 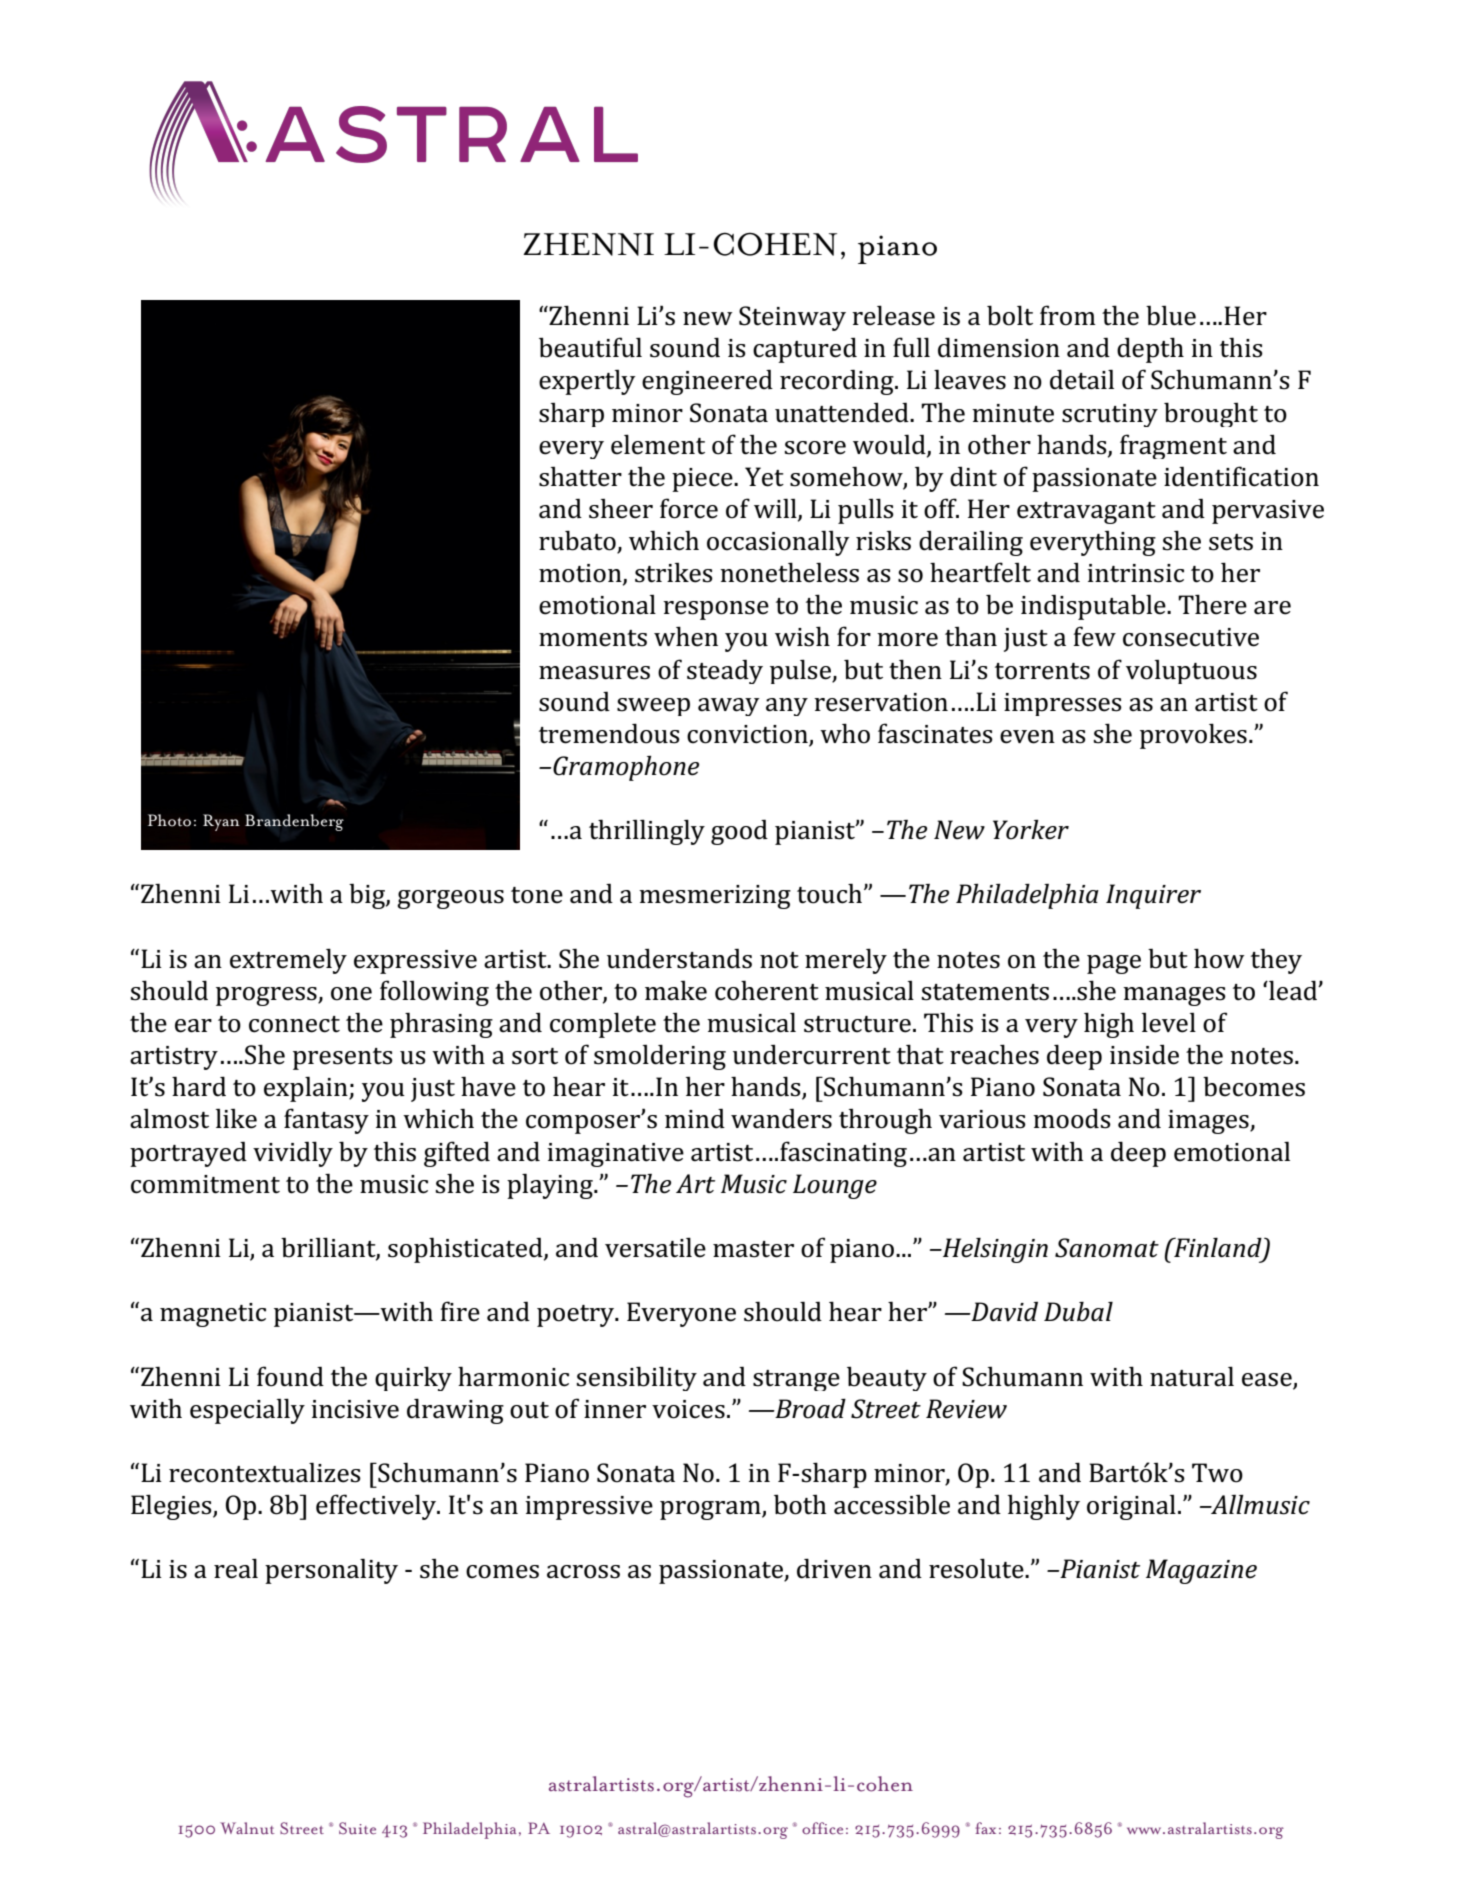 I want to click on depth, so click(x=1150, y=350).
